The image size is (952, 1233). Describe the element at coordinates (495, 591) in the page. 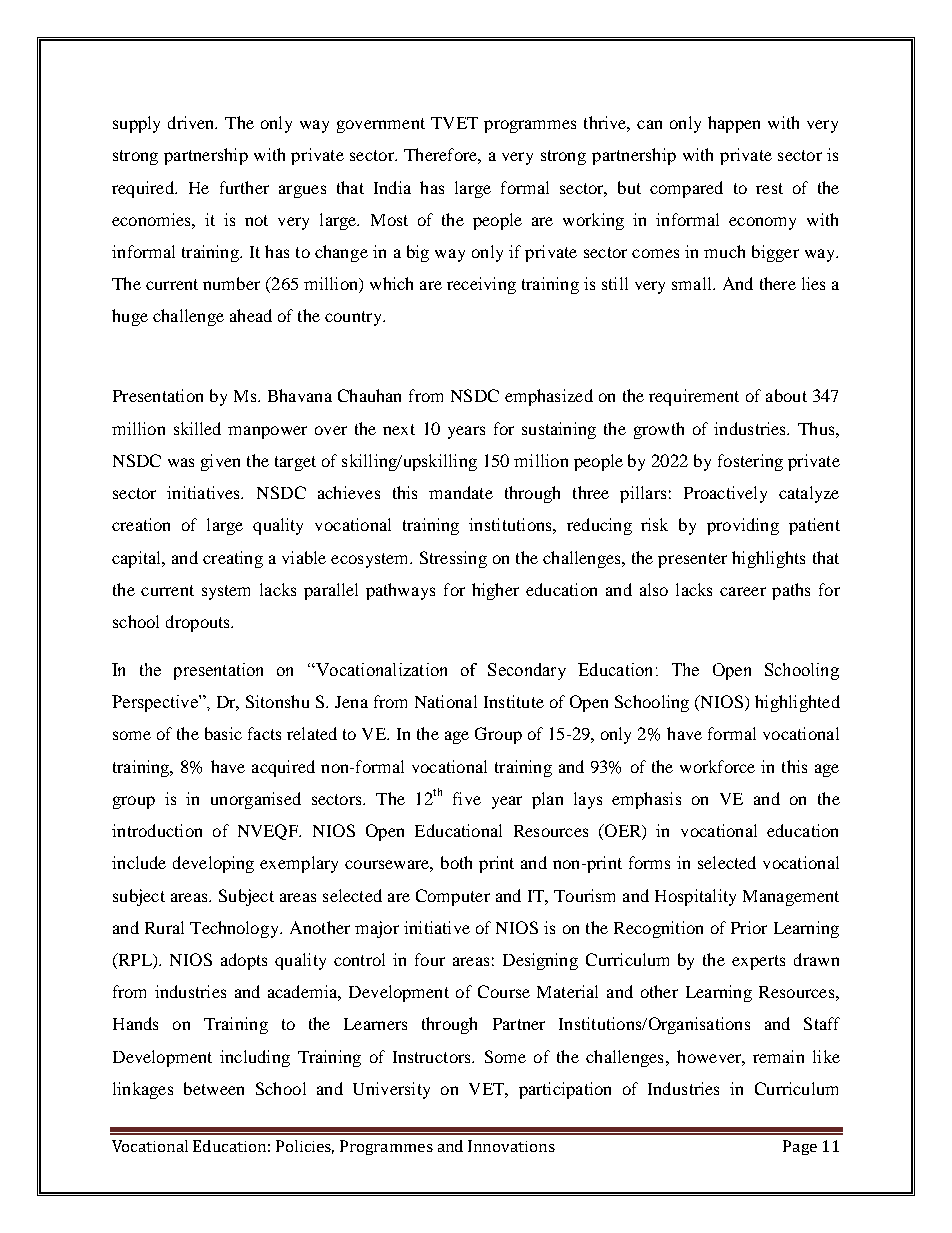

I see `higher` at that location.
